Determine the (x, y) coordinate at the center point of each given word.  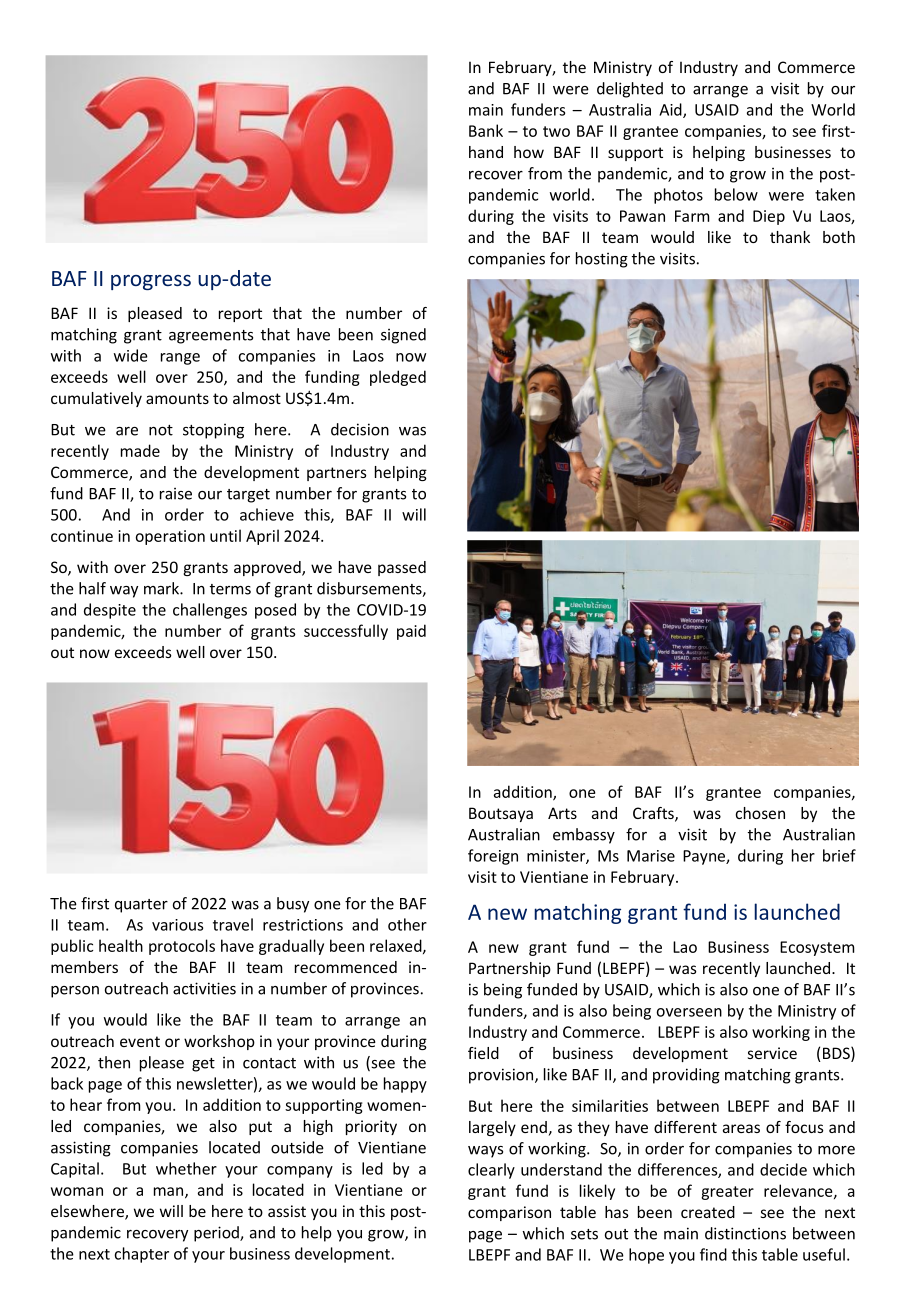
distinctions (745, 1233)
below (736, 194)
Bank (486, 130)
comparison (509, 1213)
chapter (141, 1255)
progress (151, 282)
